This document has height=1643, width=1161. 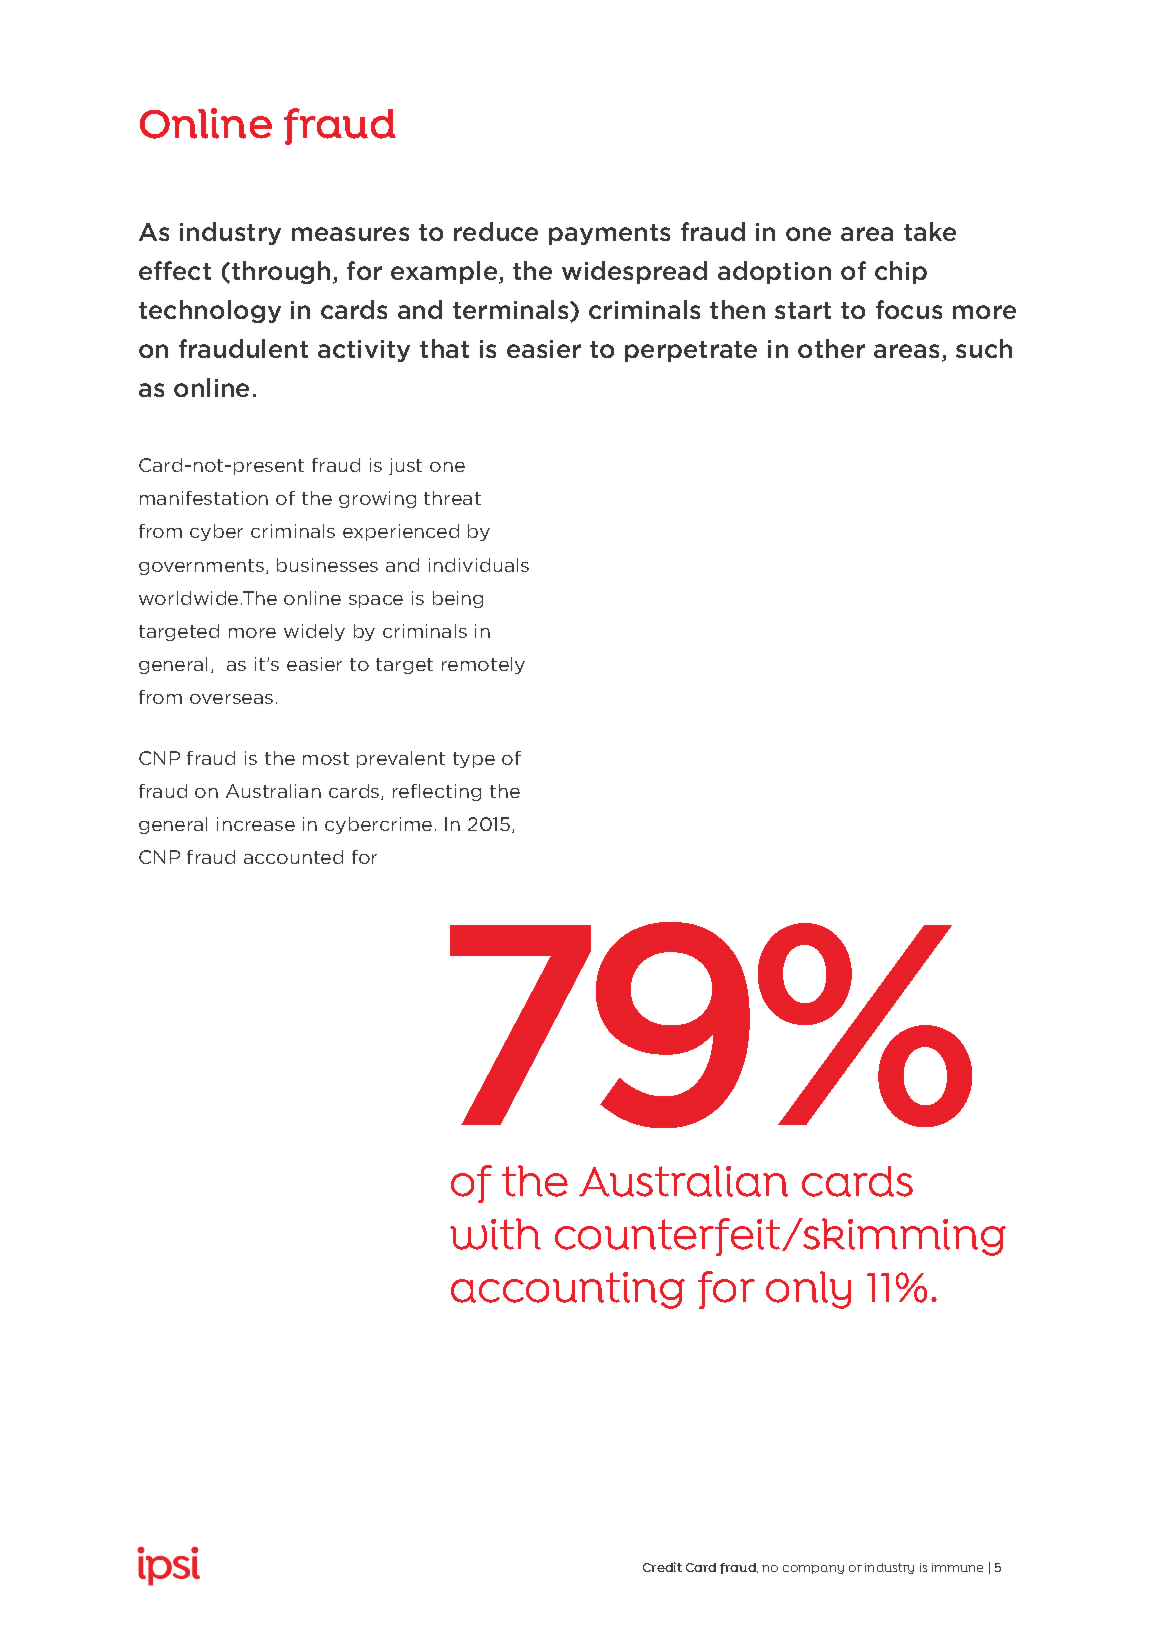 I want to click on other, so click(x=831, y=348).
